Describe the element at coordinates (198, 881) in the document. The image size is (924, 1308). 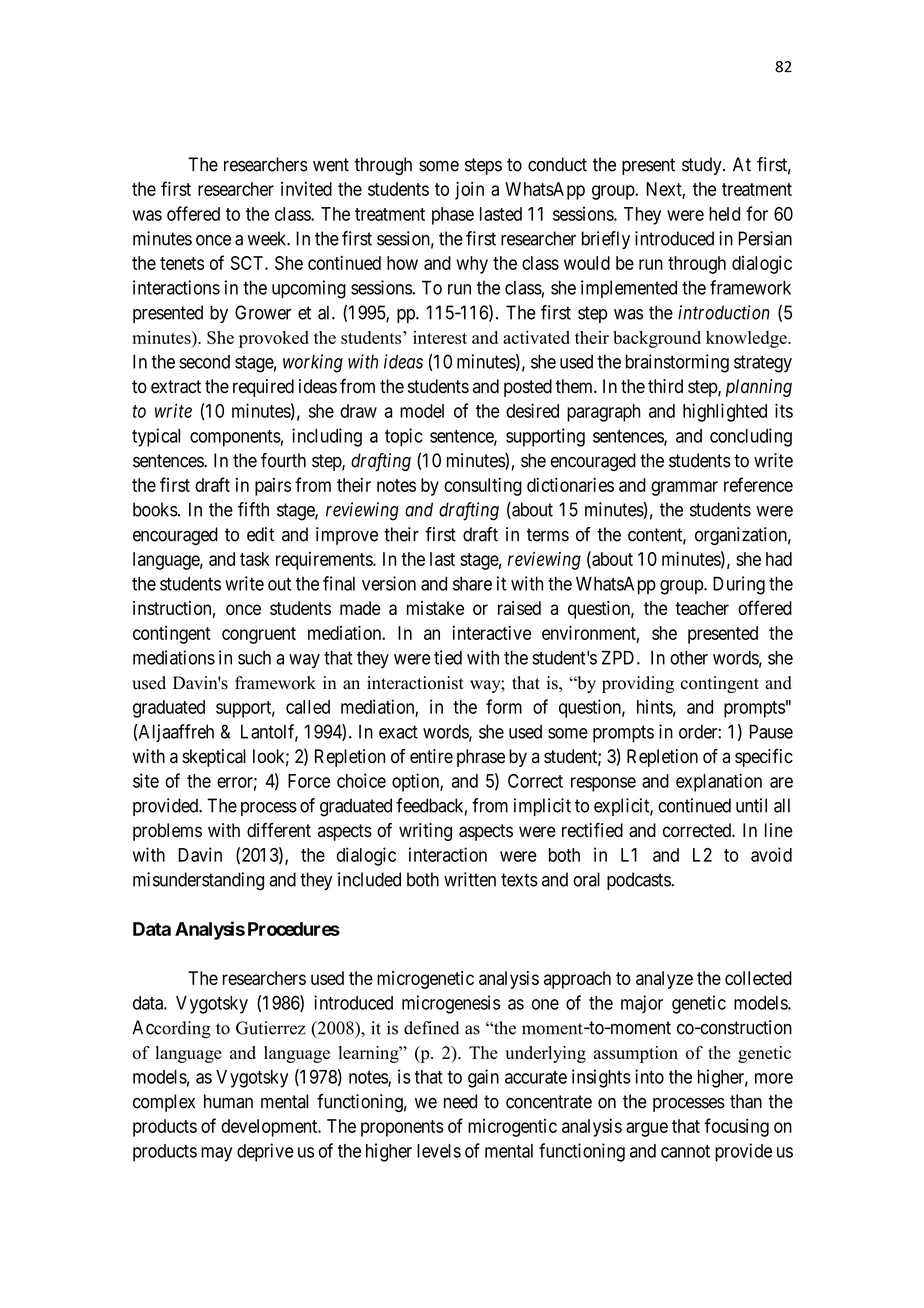
I see `misunderstanding` at that location.
